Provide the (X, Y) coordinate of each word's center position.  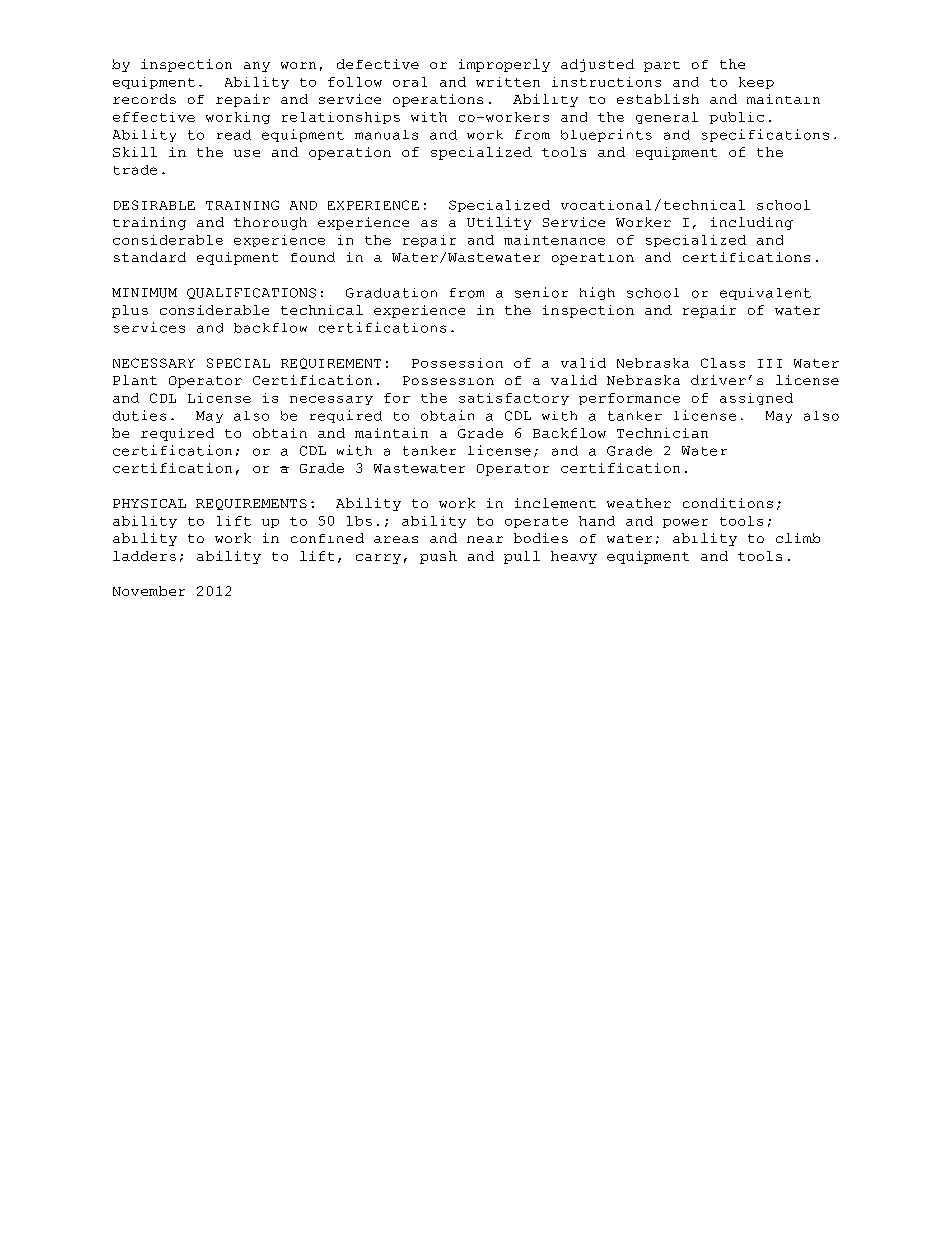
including (752, 223)
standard (150, 257)
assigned (756, 399)
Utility (499, 223)
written (508, 82)
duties (139, 415)
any (257, 67)
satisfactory (514, 399)
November (149, 591)
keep (756, 83)
